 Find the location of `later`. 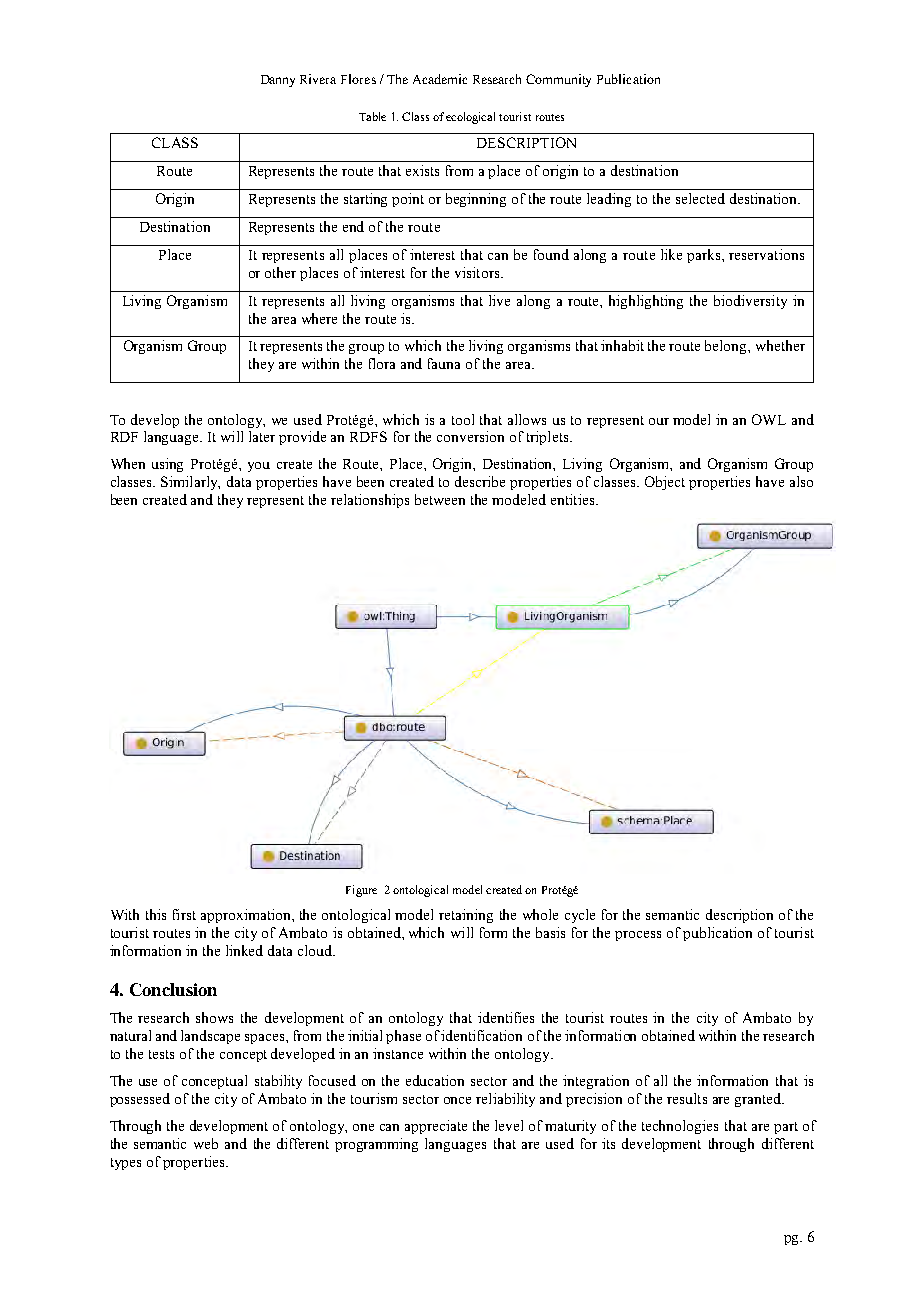

later is located at coordinates (262, 436).
